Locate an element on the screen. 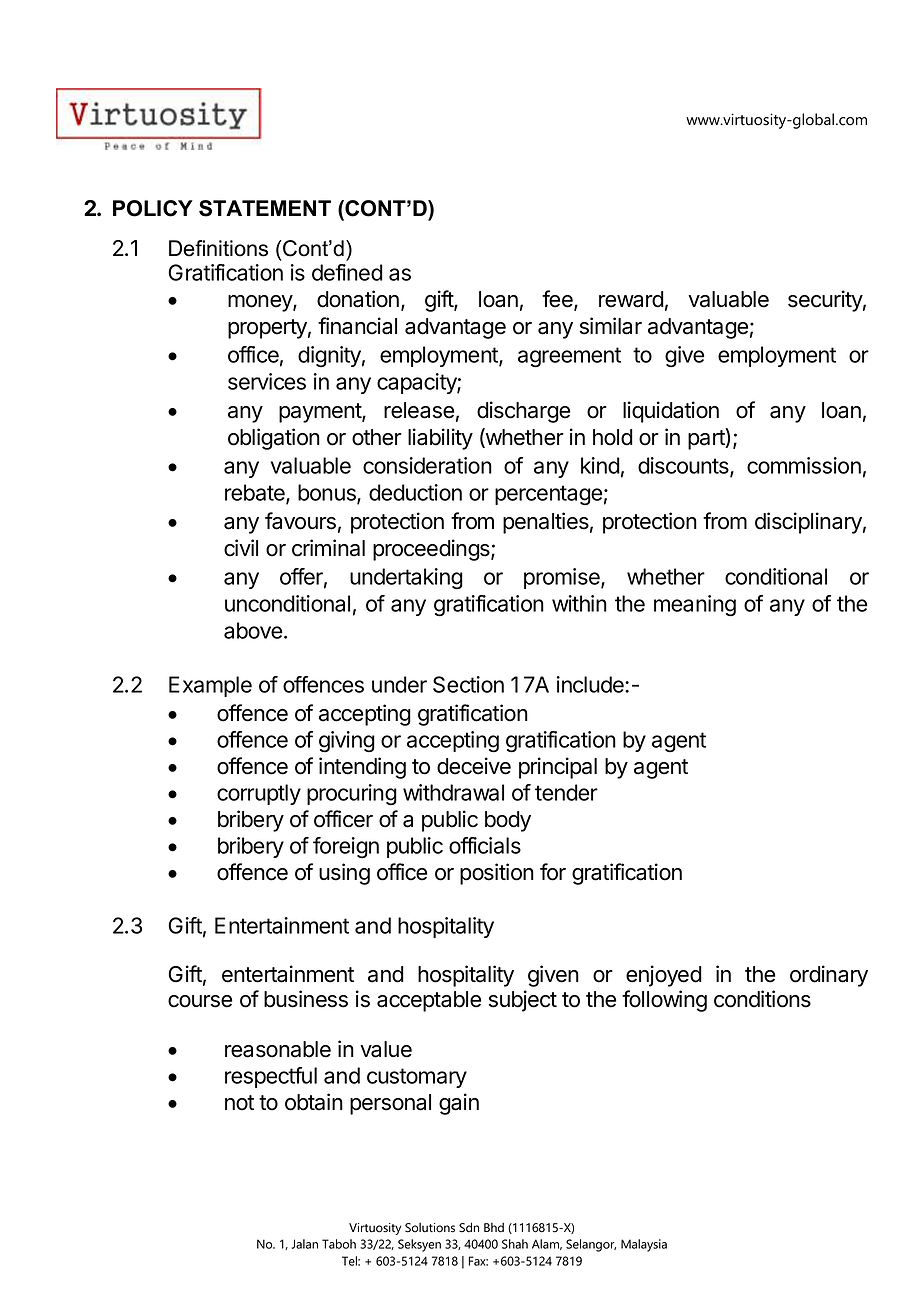 This screenshot has width=924, height=1308. Bhd is located at coordinates (494, 1227).
